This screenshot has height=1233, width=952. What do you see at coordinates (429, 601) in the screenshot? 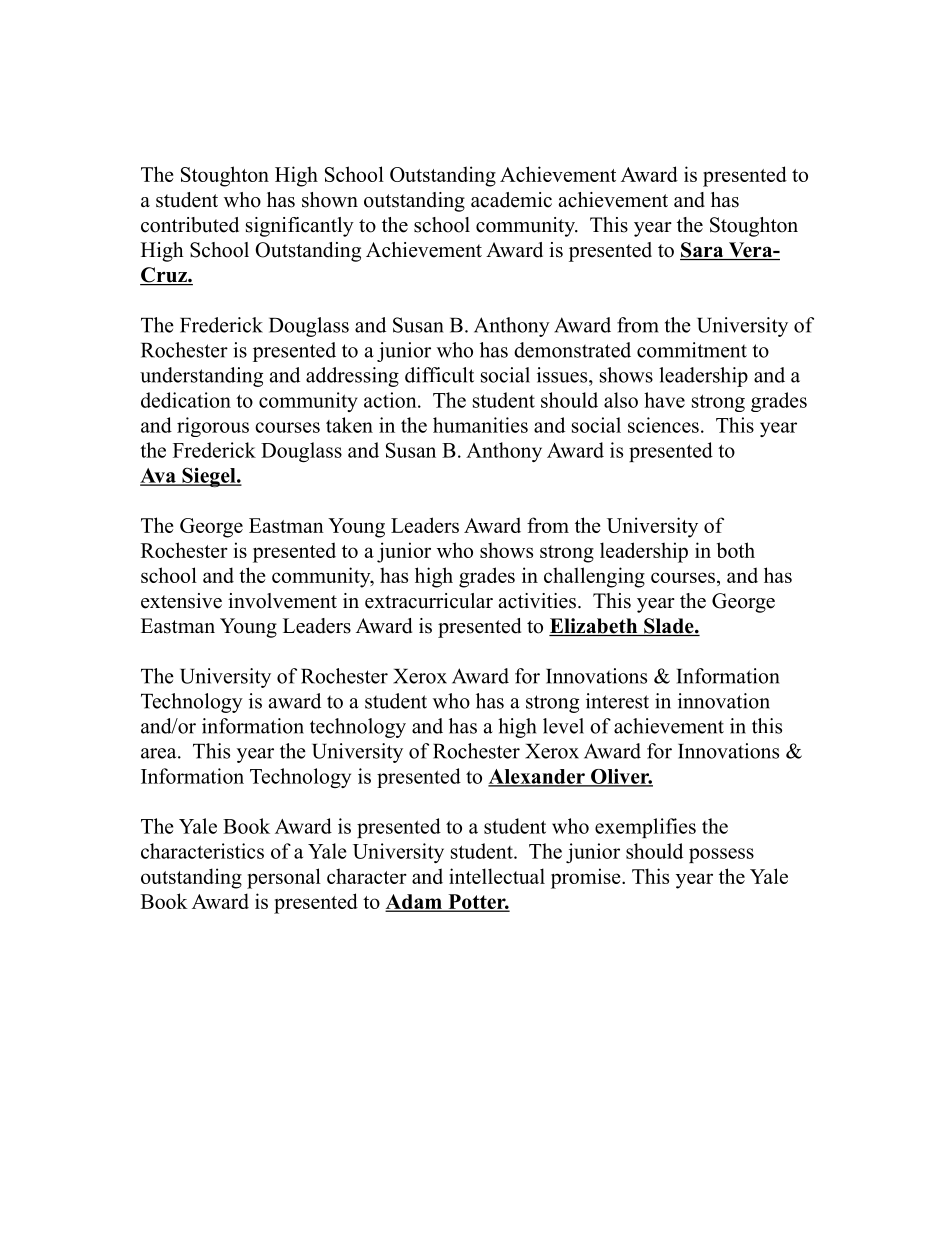
I see `extracurricular` at bounding box center [429, 601].
